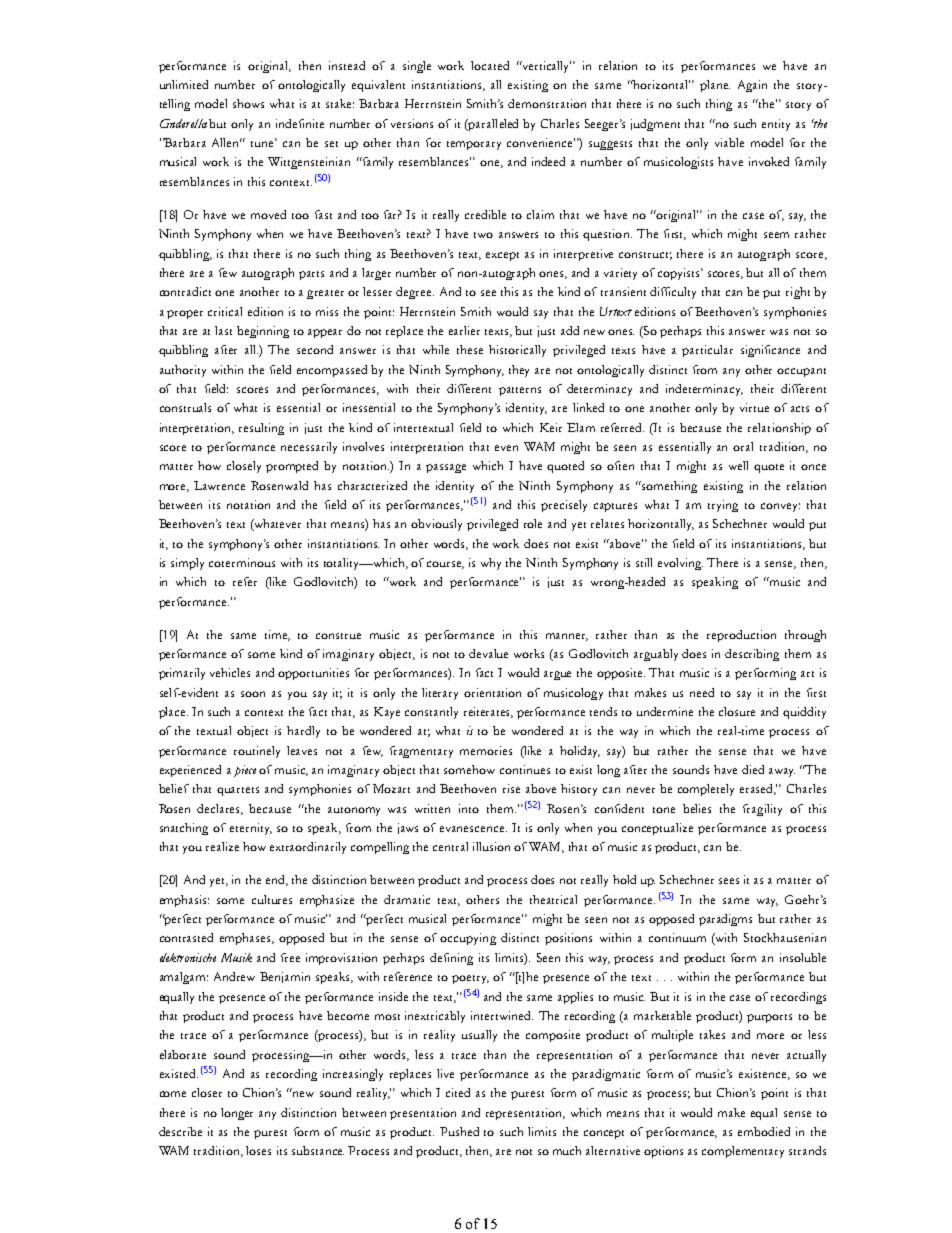  What do you see at coordinates (459, 1131) in the page?
I see `Pushed` at bounding box center [459, 1131].
